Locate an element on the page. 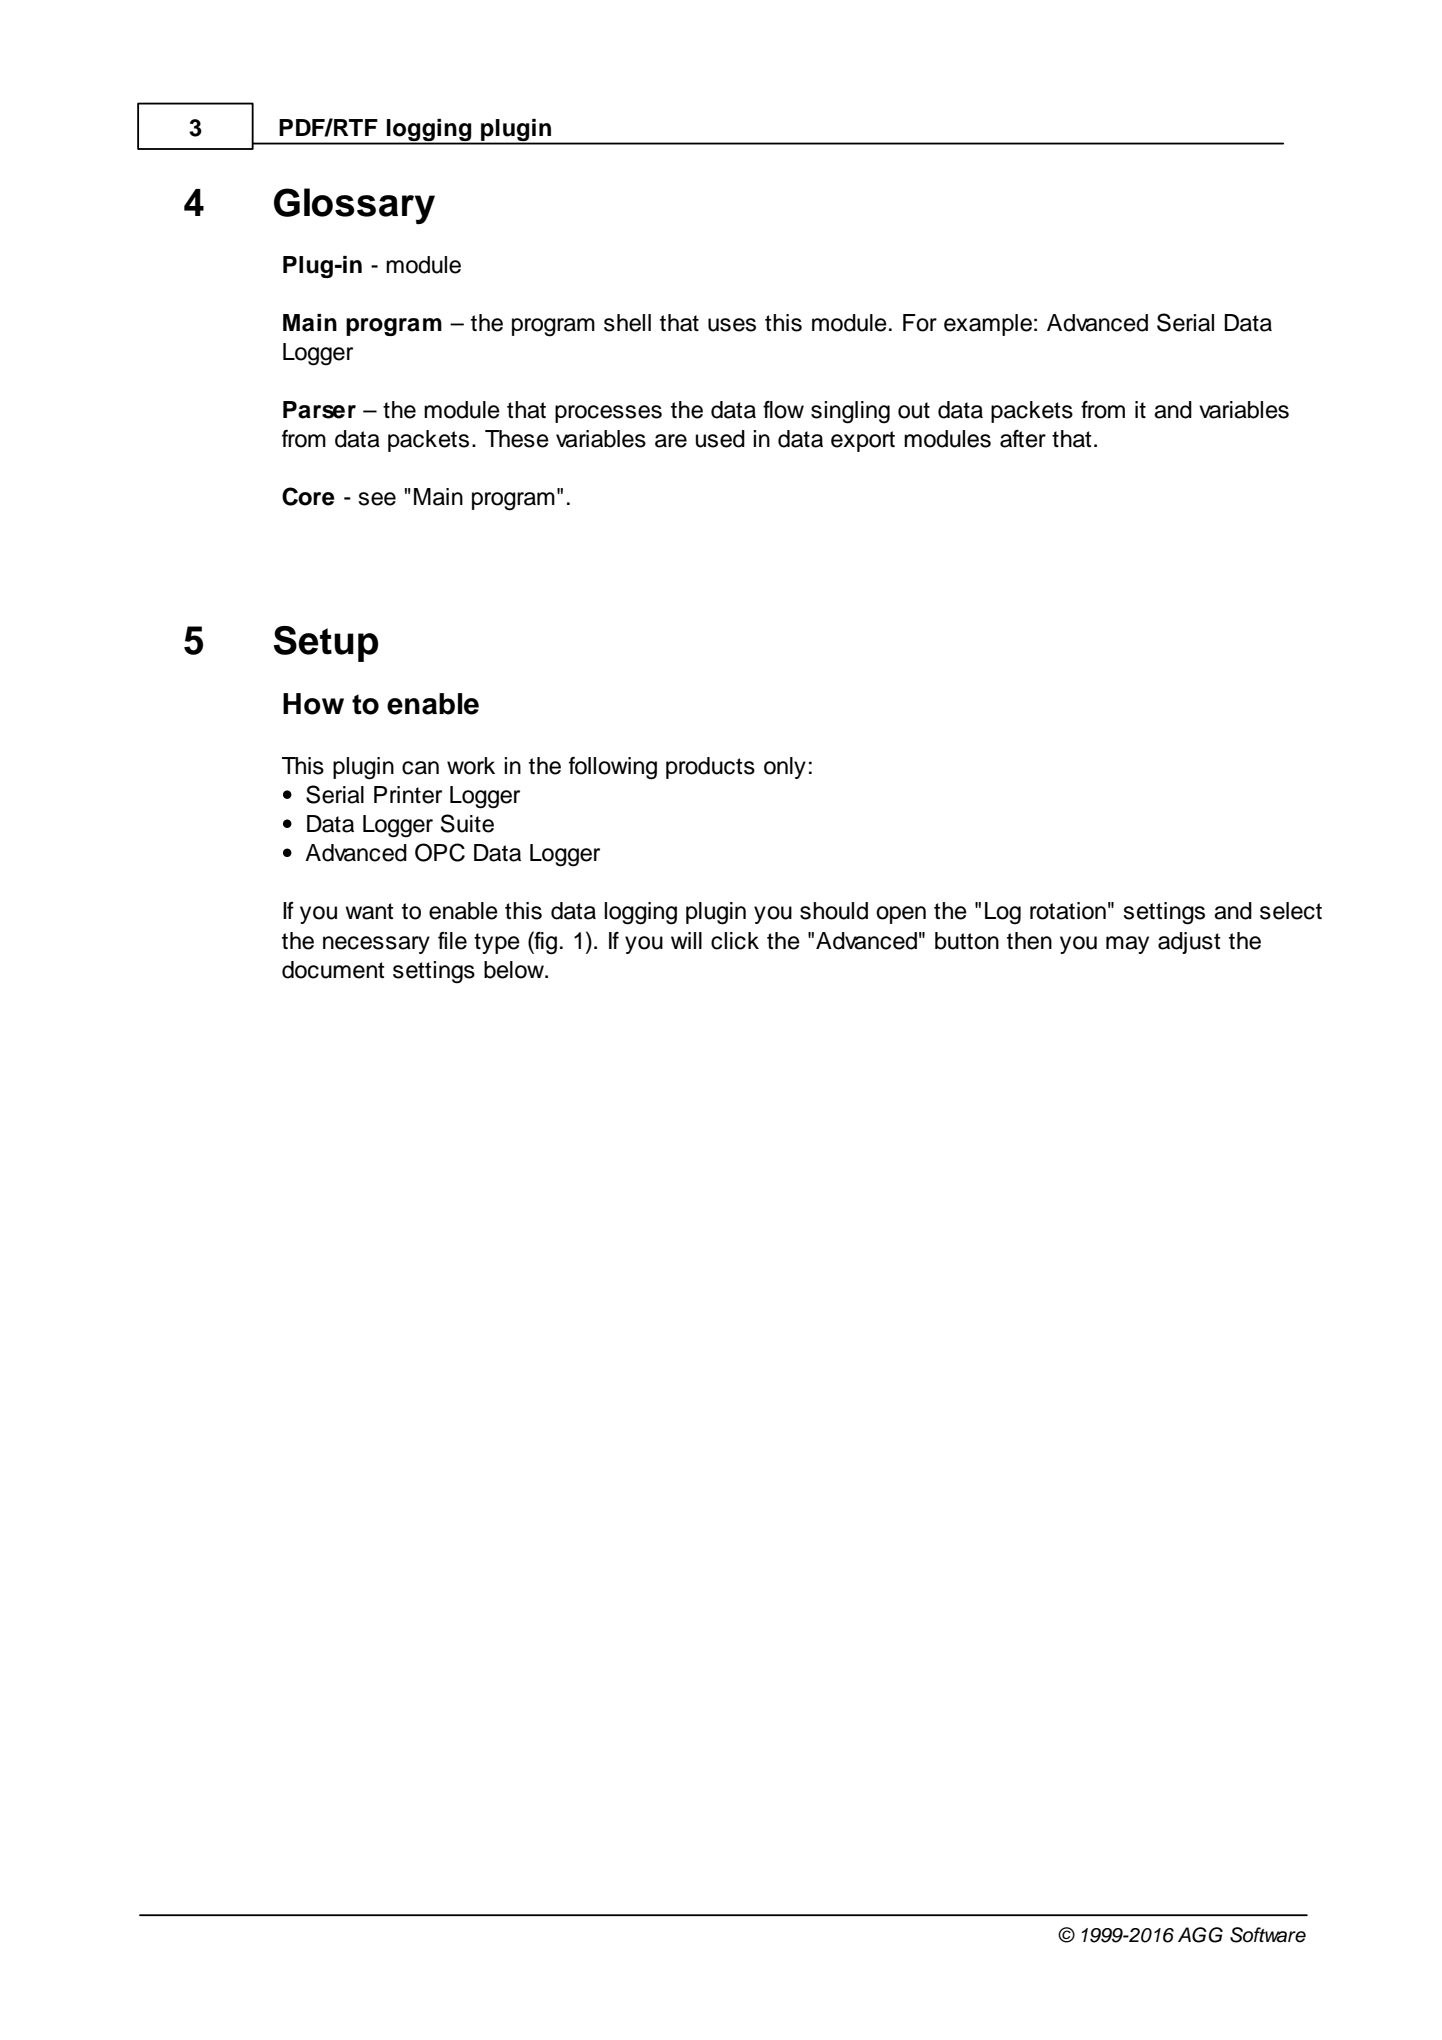  click is located at coordinates (735, 941).
